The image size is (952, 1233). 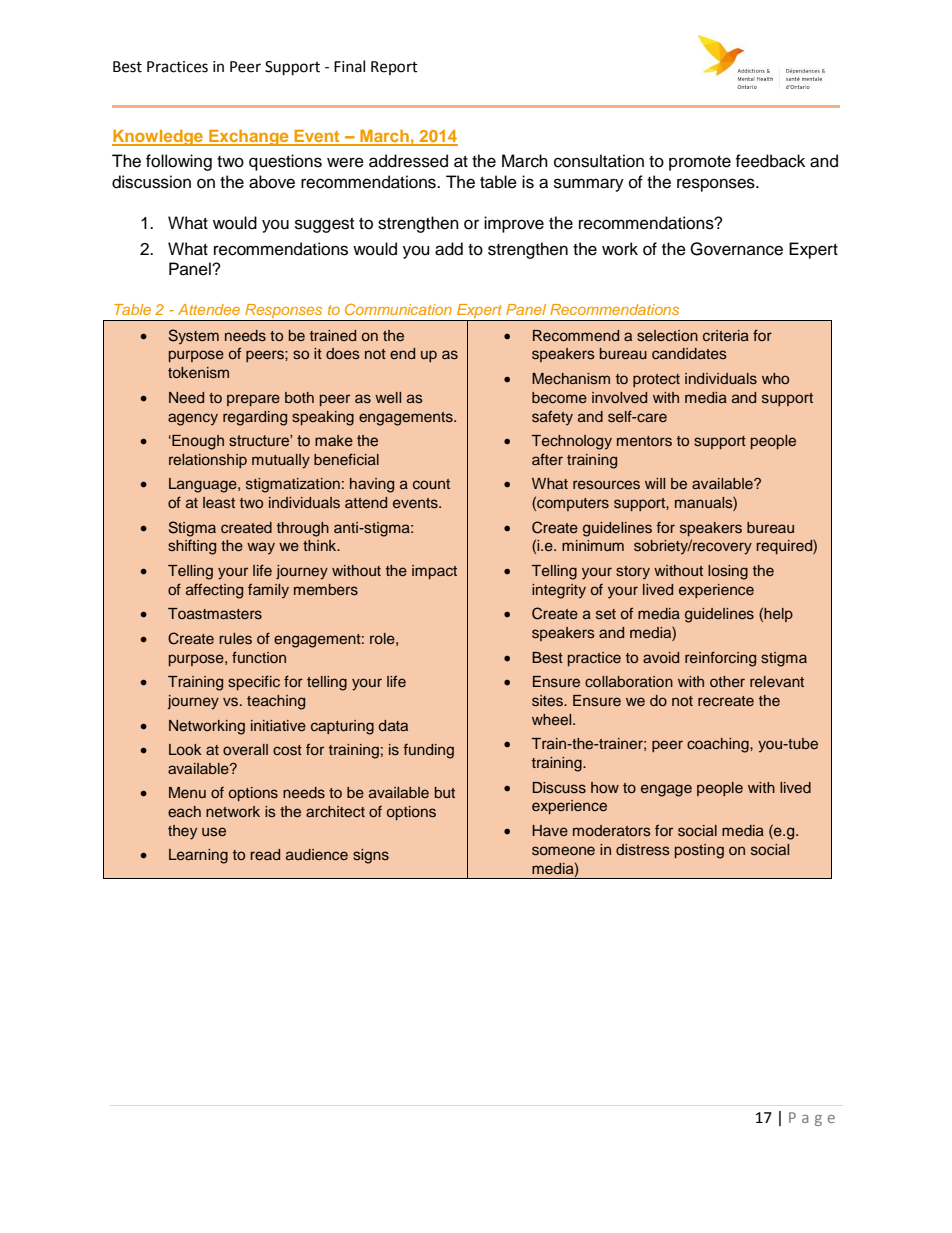 What do you see at coordinates (700, 163) in the screenshot?
I see `promote` at bounding box center [700, 163].
